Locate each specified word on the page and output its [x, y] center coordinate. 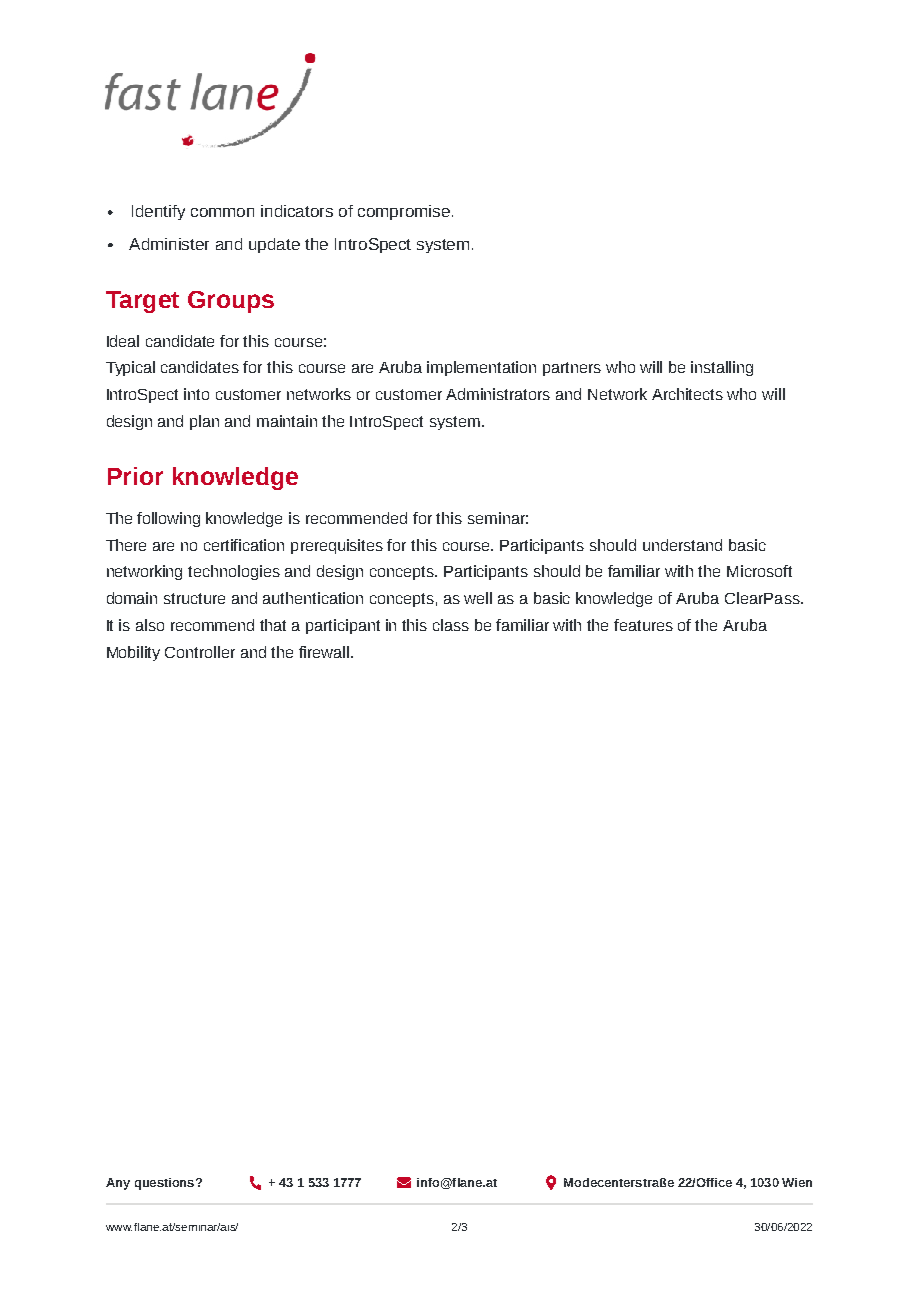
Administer [169, 244]
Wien [797, 1182]
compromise [404, 212]
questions [164, 1184]
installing [722, 368]
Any [118, 1184]
